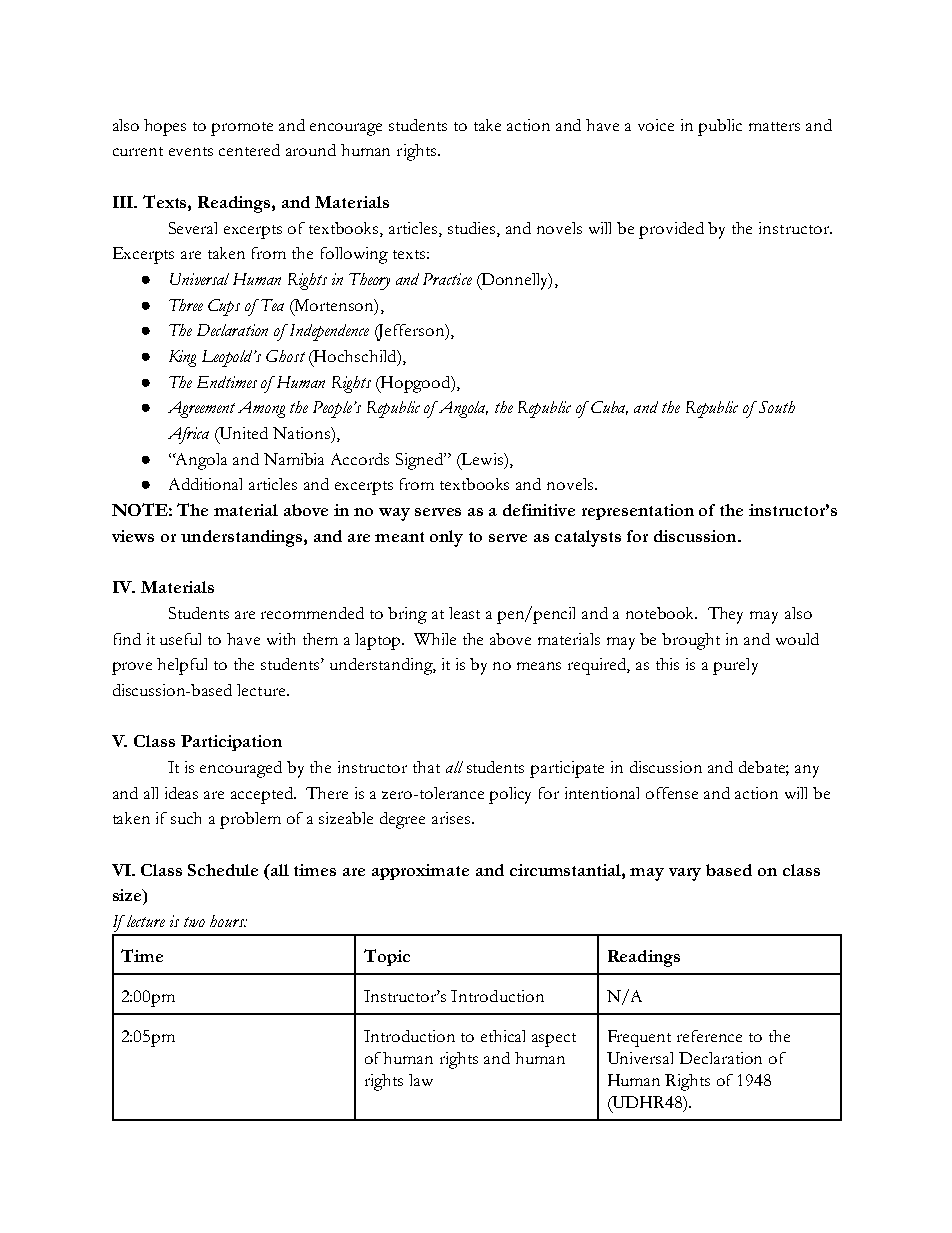  I want to click on King, so click(182, 358).
